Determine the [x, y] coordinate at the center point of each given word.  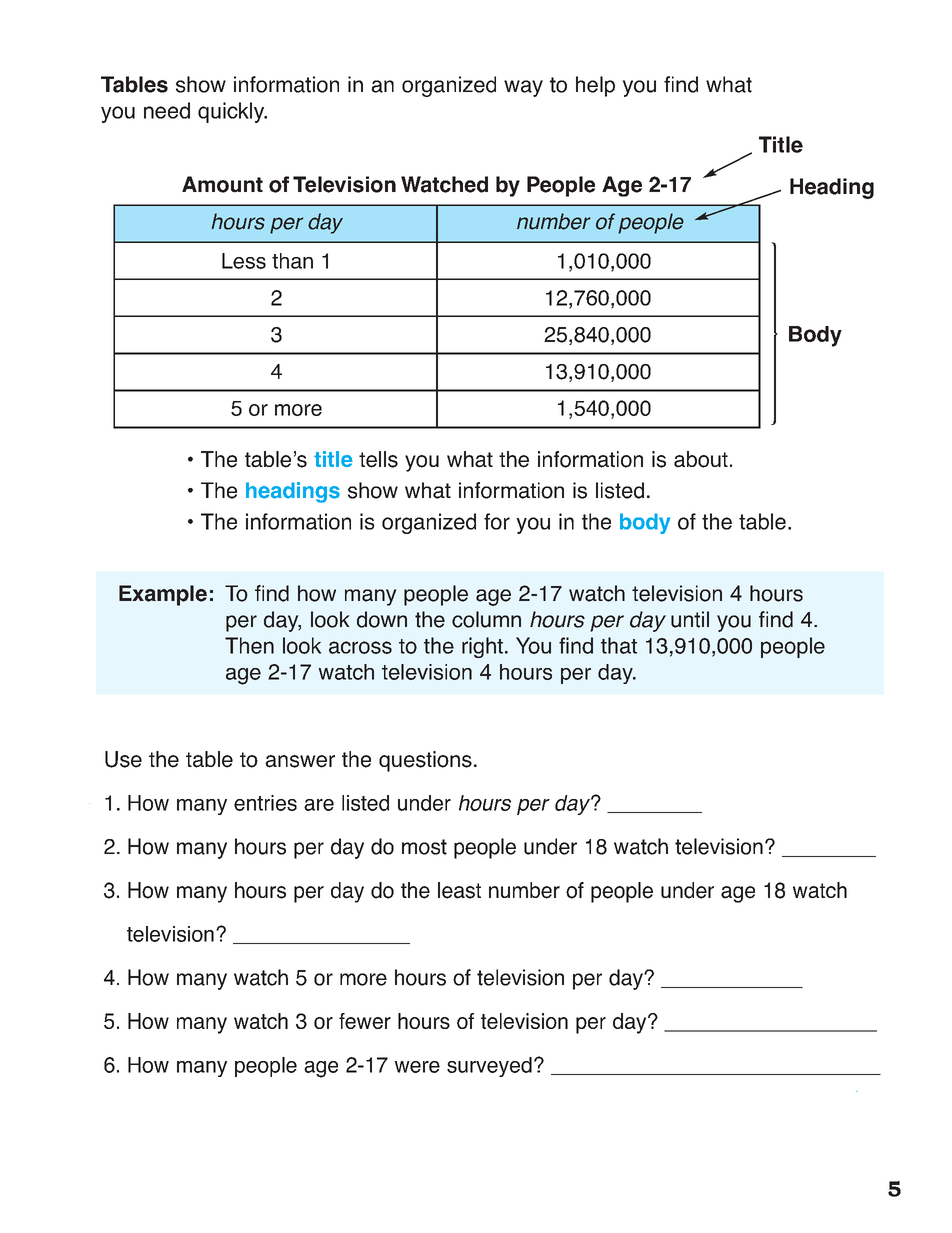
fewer [365, 1021]
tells [378, 459]
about [701, 459]
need [167, 110]
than [292, 261]
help [595, 86]
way [523, 88]
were [417, 1067]
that [619, 645]
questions [425, 761]
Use [123, 759]
